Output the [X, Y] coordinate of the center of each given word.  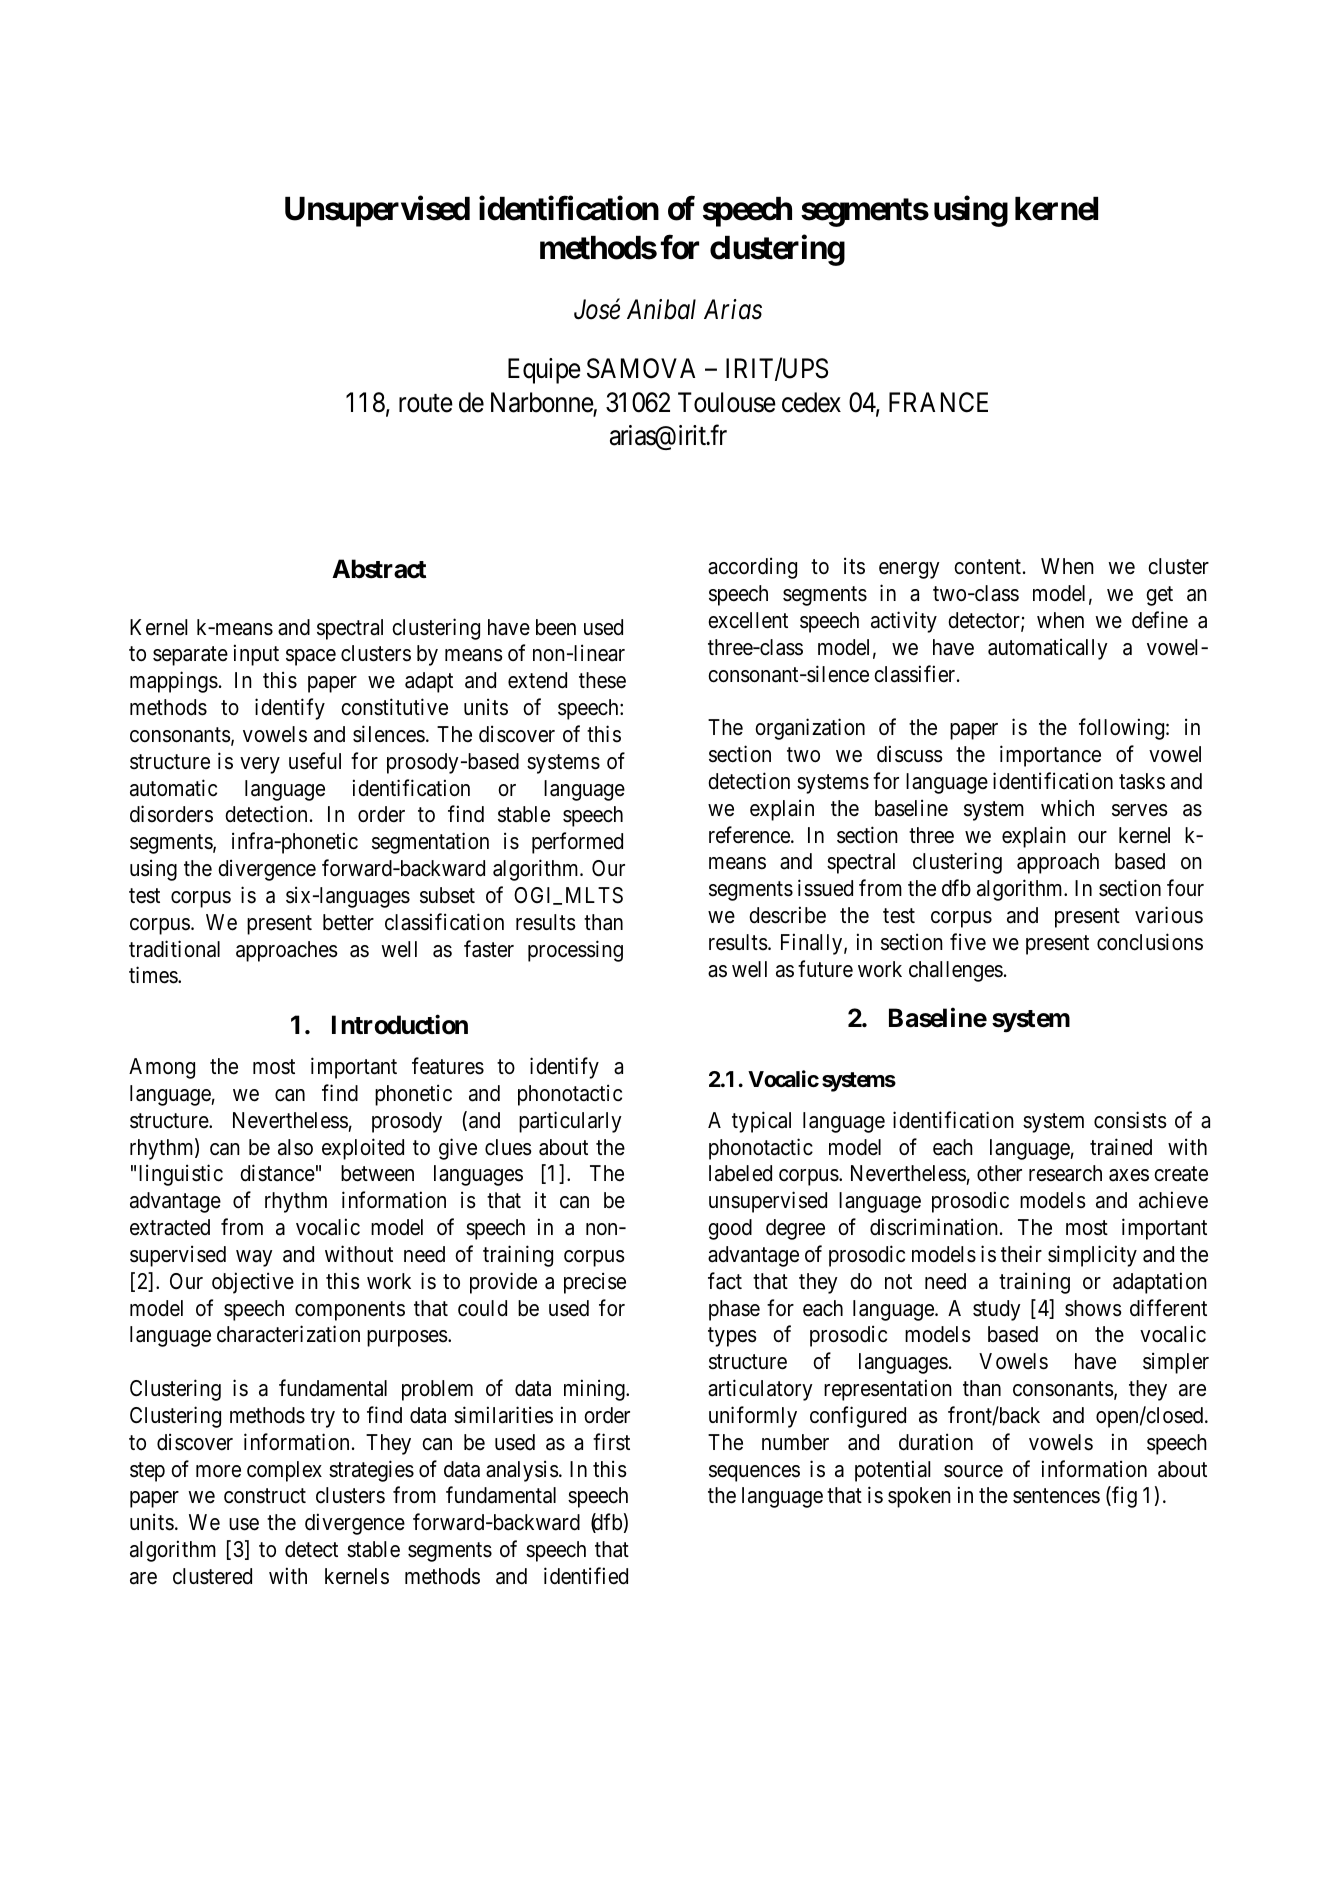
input [256, 655]
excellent [748, 620]
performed [577, 843]
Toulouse [727, 402]
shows [1093, 1308]
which [1067, 808]
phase [734, 1310]
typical [761, 1122]
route [426, 403]
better [348, 922]
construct [265, 1496]
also [295, 1147]
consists [1130, 1120]
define [1160, 620]
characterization [288, 1334]
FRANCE [938, 402]
